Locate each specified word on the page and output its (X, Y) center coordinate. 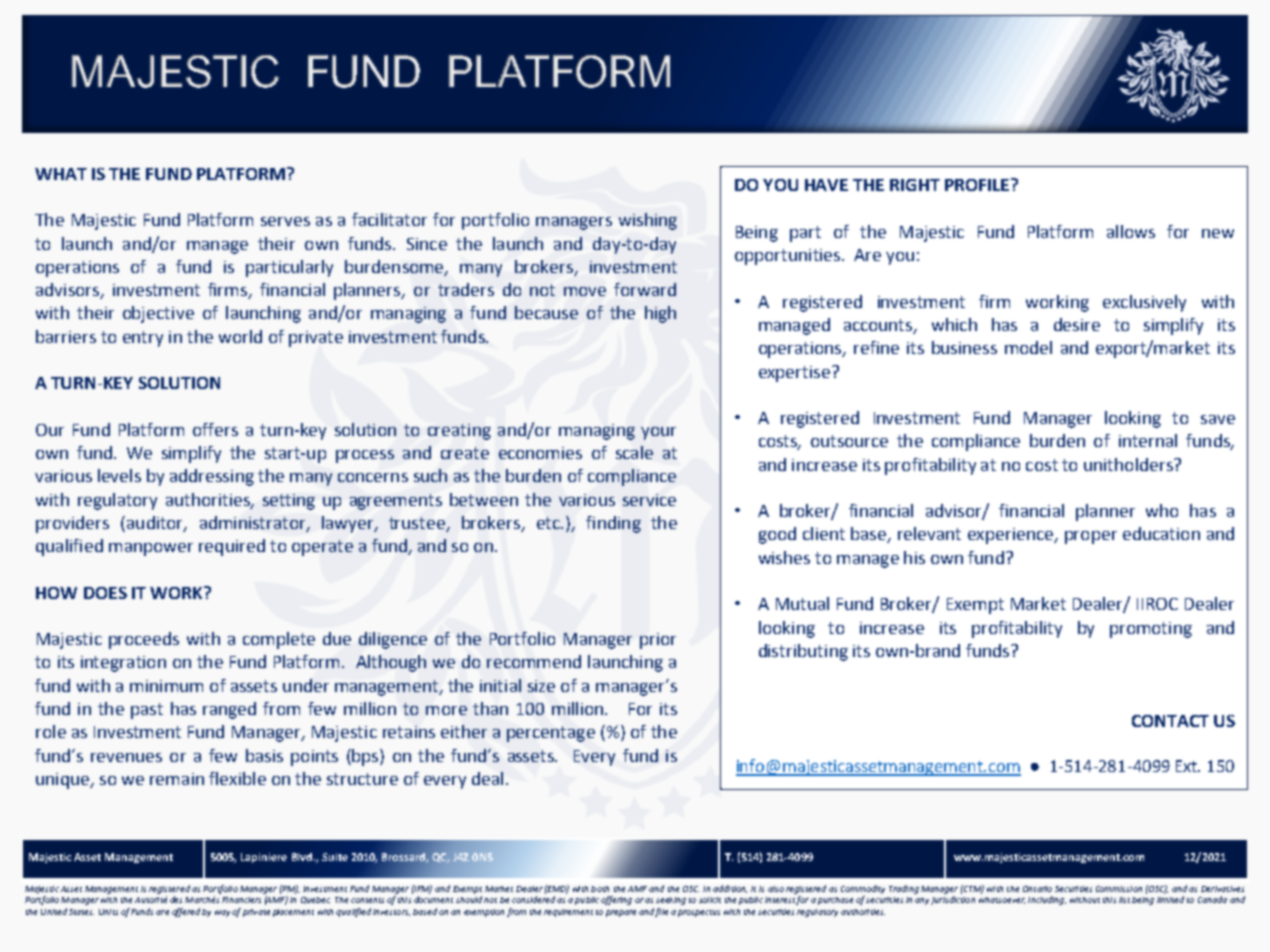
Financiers (241, 900)
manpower (151, 549)
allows (1131, 231)
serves (285, 221)
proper (1091, 537)
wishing (648, 221)
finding (613, 524)
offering (616, 900)
